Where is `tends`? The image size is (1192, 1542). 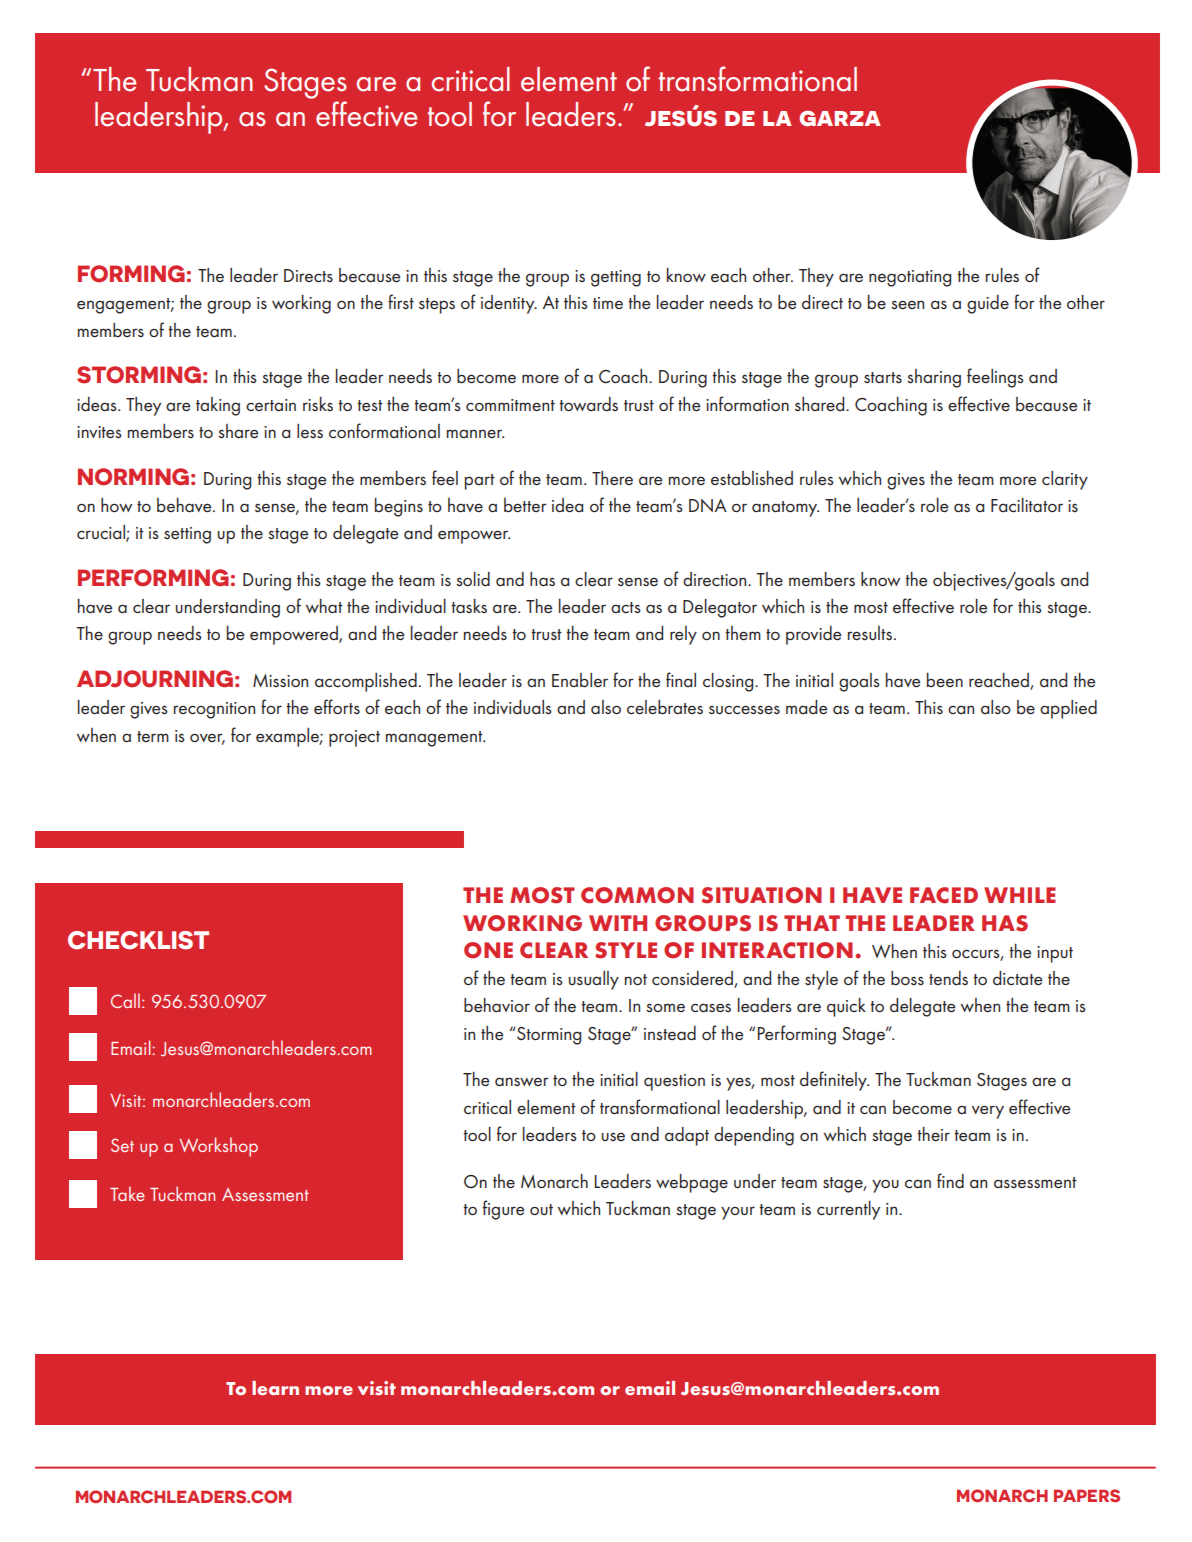 tends is located at coordinates (948, 978).
